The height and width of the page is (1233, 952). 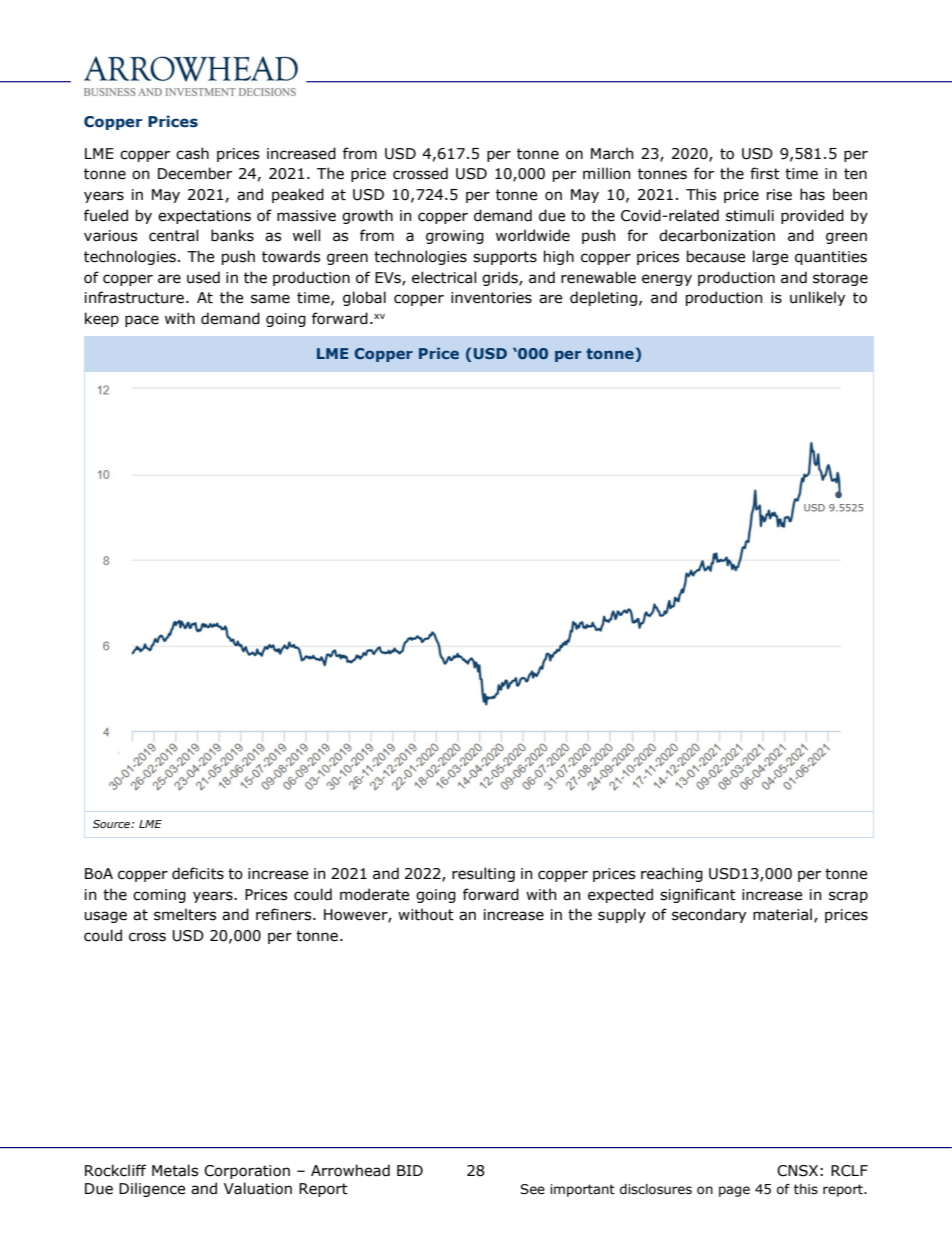 What do you see at coordinates (195, 173) in the page?
I see `December` at bounding box center [195, 173].
